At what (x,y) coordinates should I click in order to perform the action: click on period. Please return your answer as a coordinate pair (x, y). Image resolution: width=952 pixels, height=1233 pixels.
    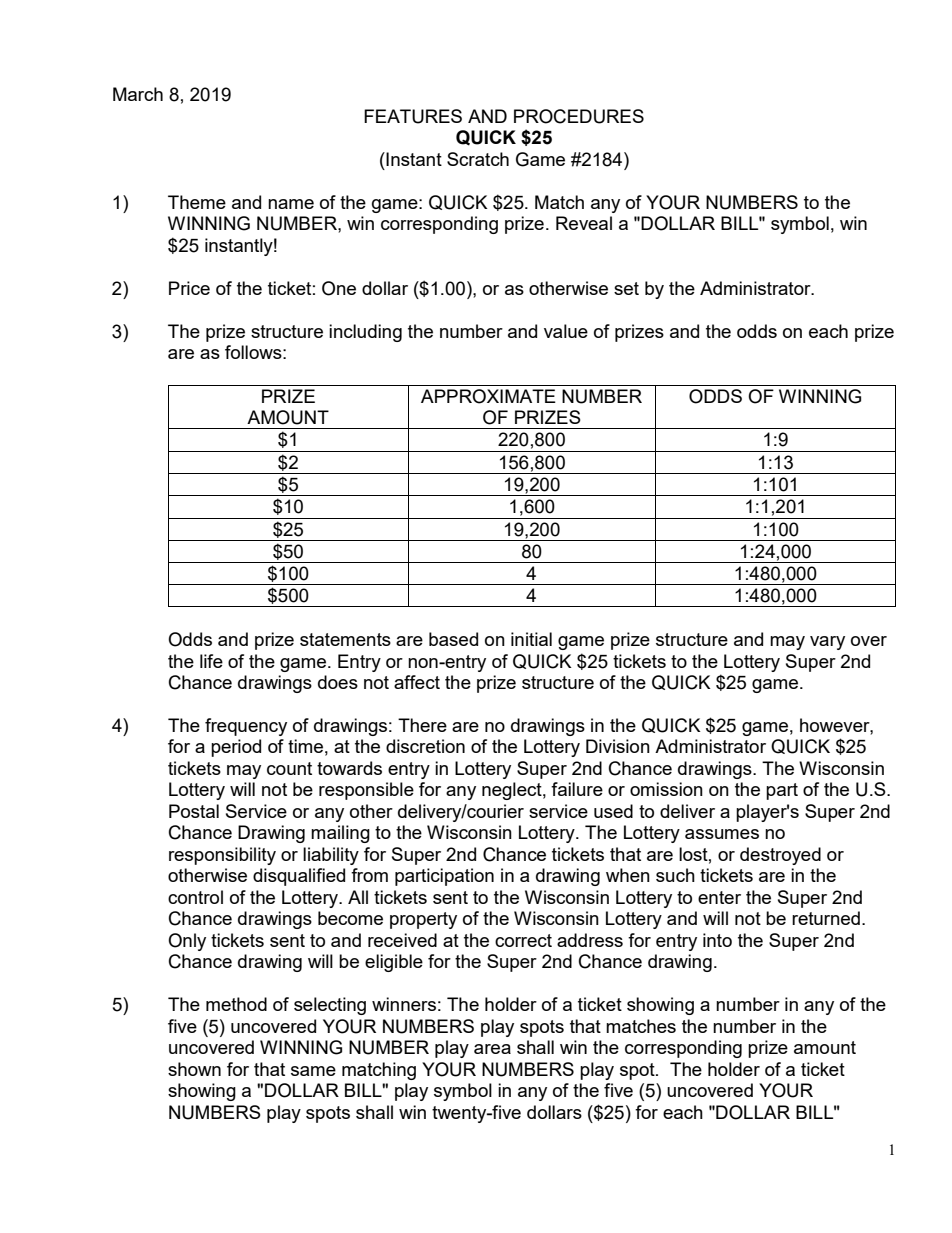
    Looking at the image, I should click on (236, 748).
